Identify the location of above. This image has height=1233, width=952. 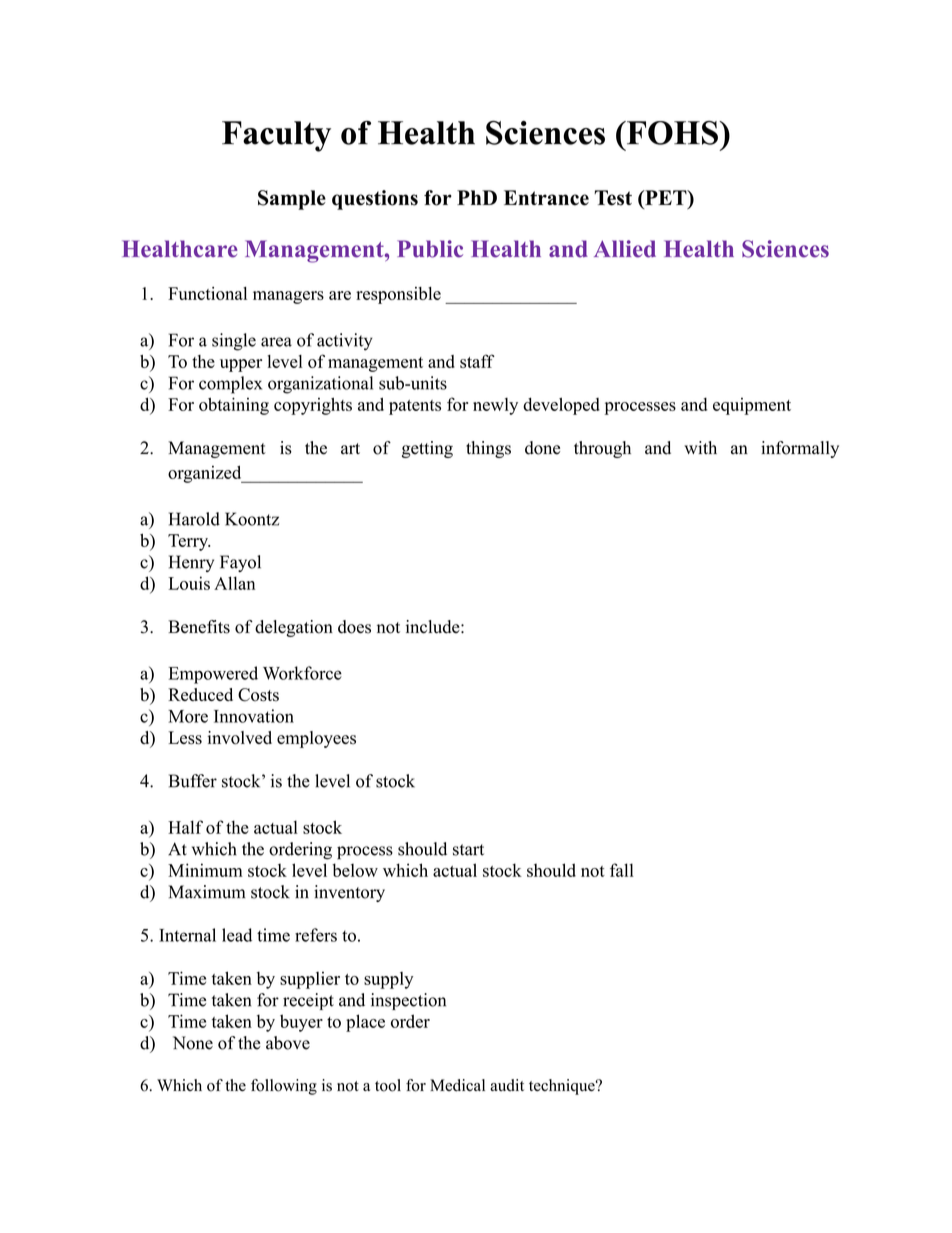
(288, 1043).
